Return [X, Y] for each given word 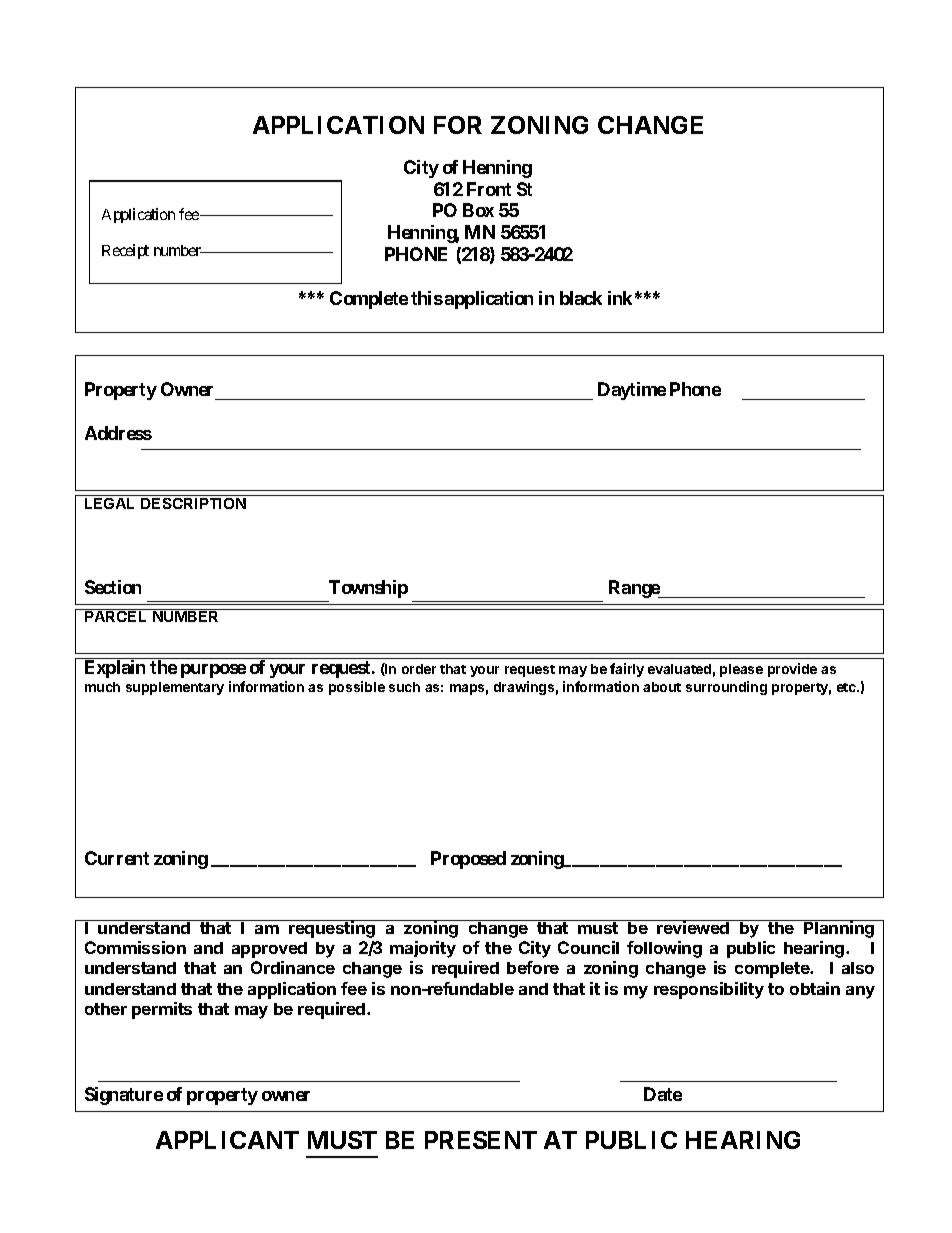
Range [635, 589]
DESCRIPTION [193, 502]
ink [620, 298]
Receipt [125, 251]
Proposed [468, 860]
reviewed [693, 927]
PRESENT [481, 1140]
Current [117, 858]
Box [478, 210]
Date [663, 1094]
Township [368, 589]
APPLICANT [227, 1140]
